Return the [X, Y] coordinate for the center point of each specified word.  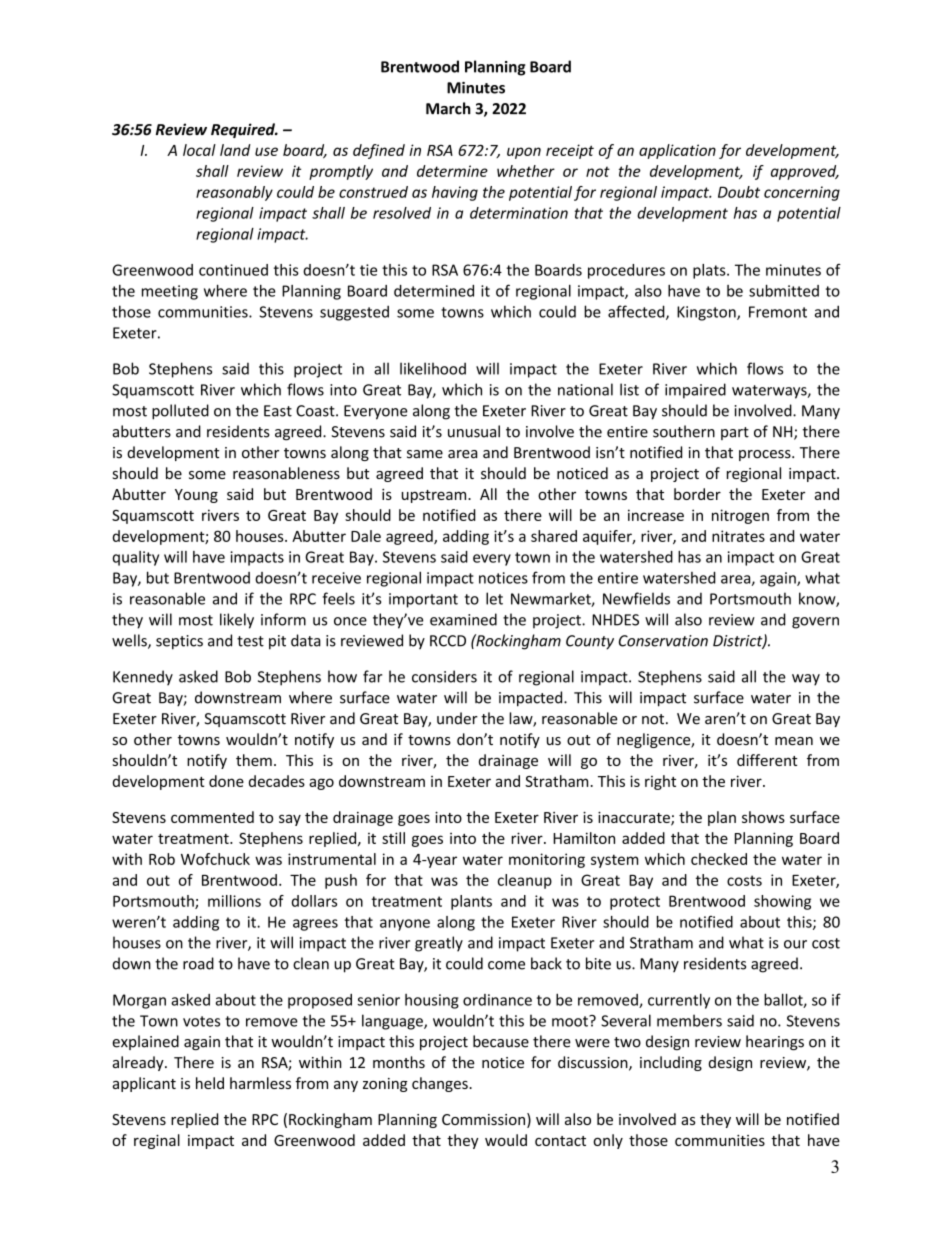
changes [441, 1084]
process [766, 455]
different [767, 760]
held [210, 1083]
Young [196, 496]
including [671, 1063]
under [457, 718]
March [448, 108]
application [677, 151]
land [235, 150]
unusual [474, 431]
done [226, 781]
